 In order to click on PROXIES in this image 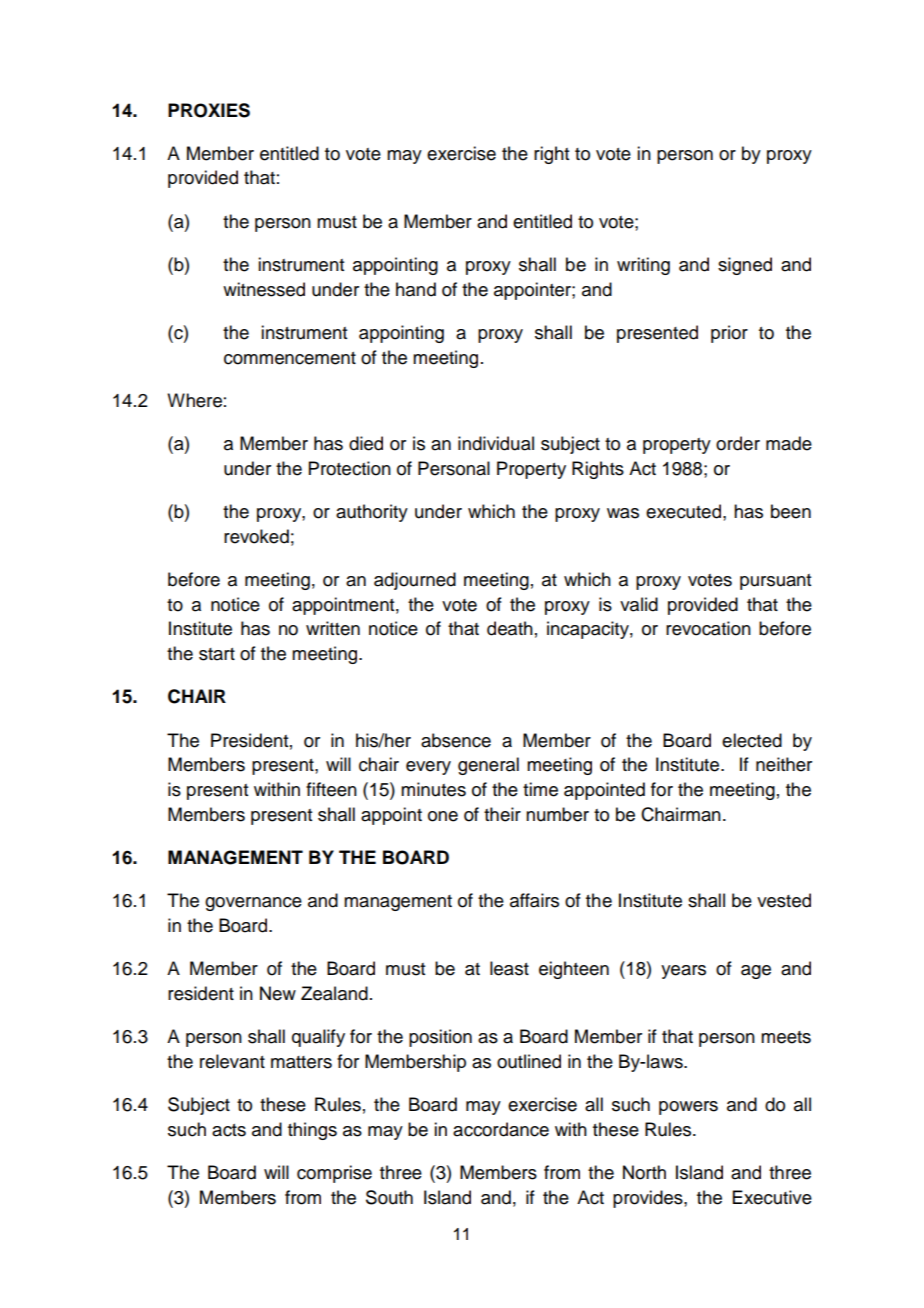, I will do `click(209, 110)`.
